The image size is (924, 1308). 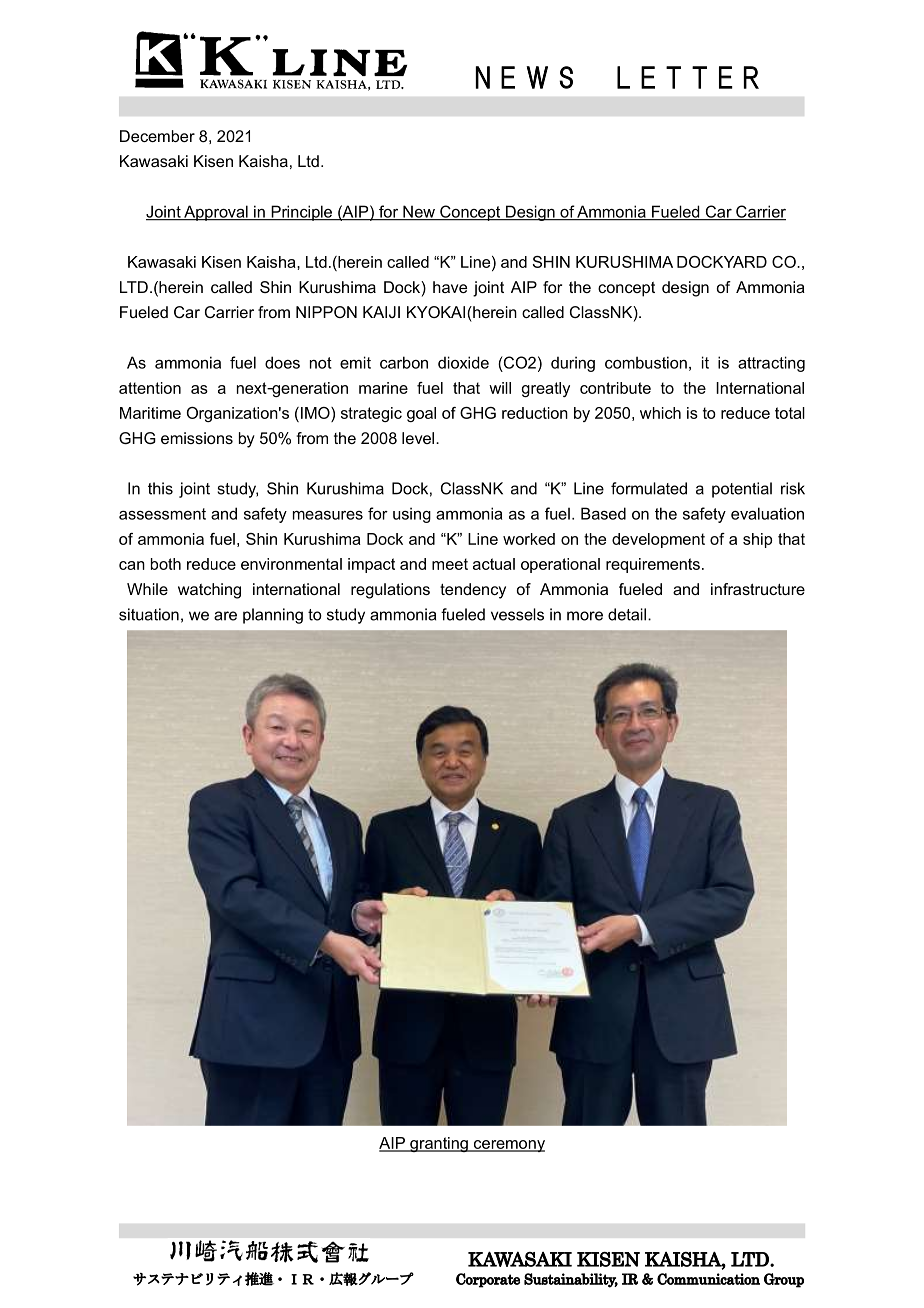 I want to click on attracting, so click(x=771, y=364).
